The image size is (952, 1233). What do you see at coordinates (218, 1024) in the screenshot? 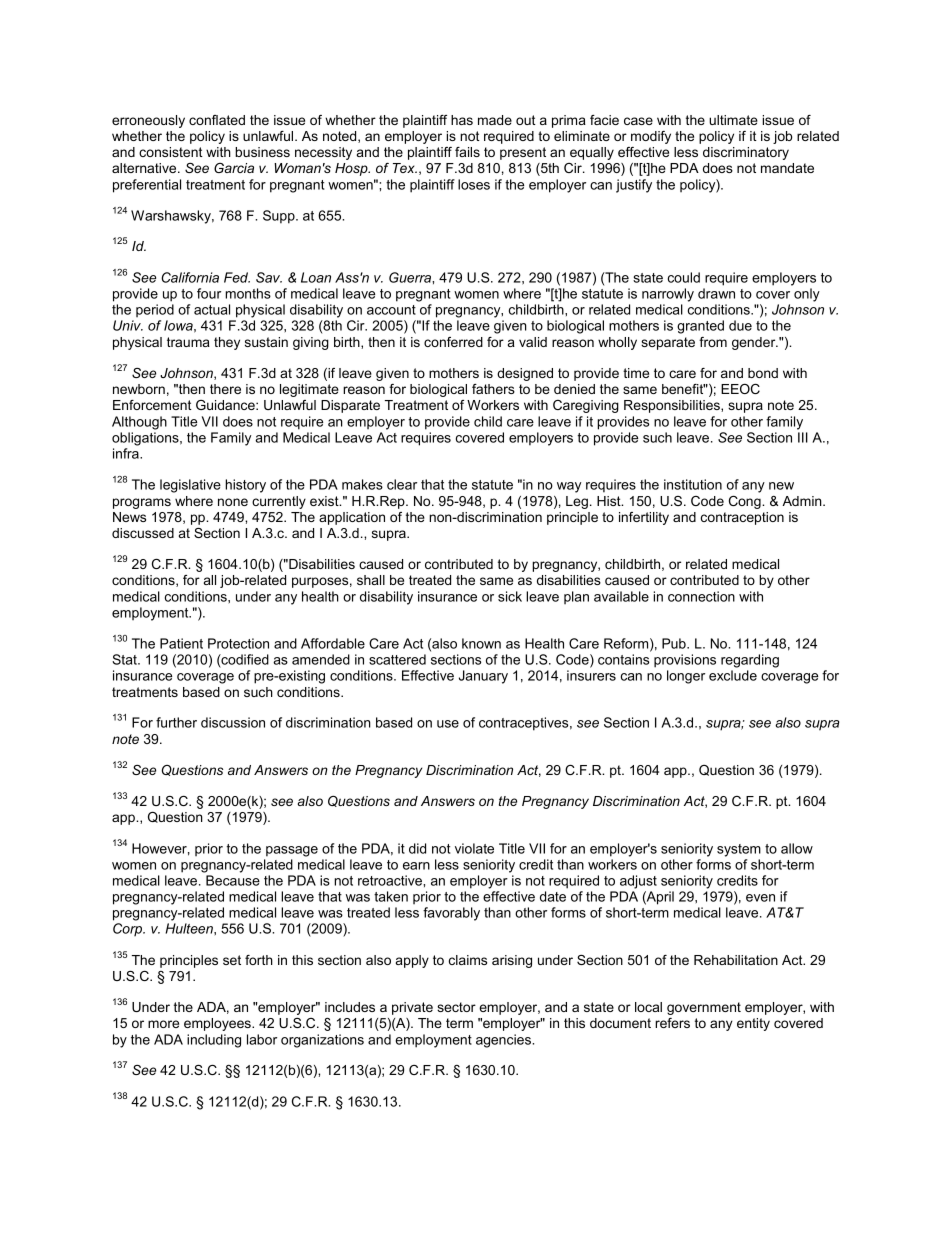
I see `employees` at bounding box center [218, 1024].
